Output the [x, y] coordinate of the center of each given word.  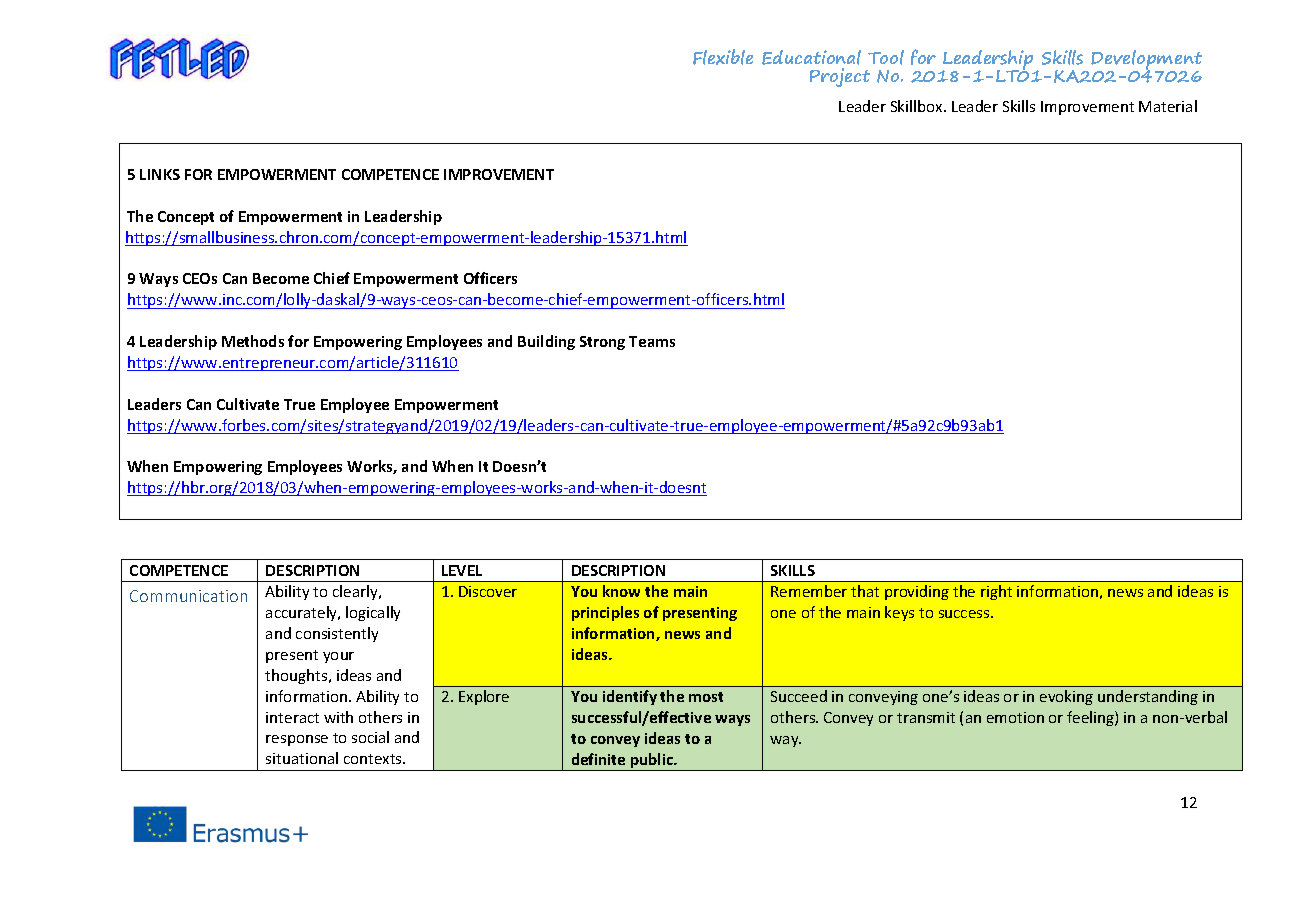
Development [1146, 61]
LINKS [160, 174]
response [297, 740]
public [652, 762]
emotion [1015, 717]
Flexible [723, 57]
